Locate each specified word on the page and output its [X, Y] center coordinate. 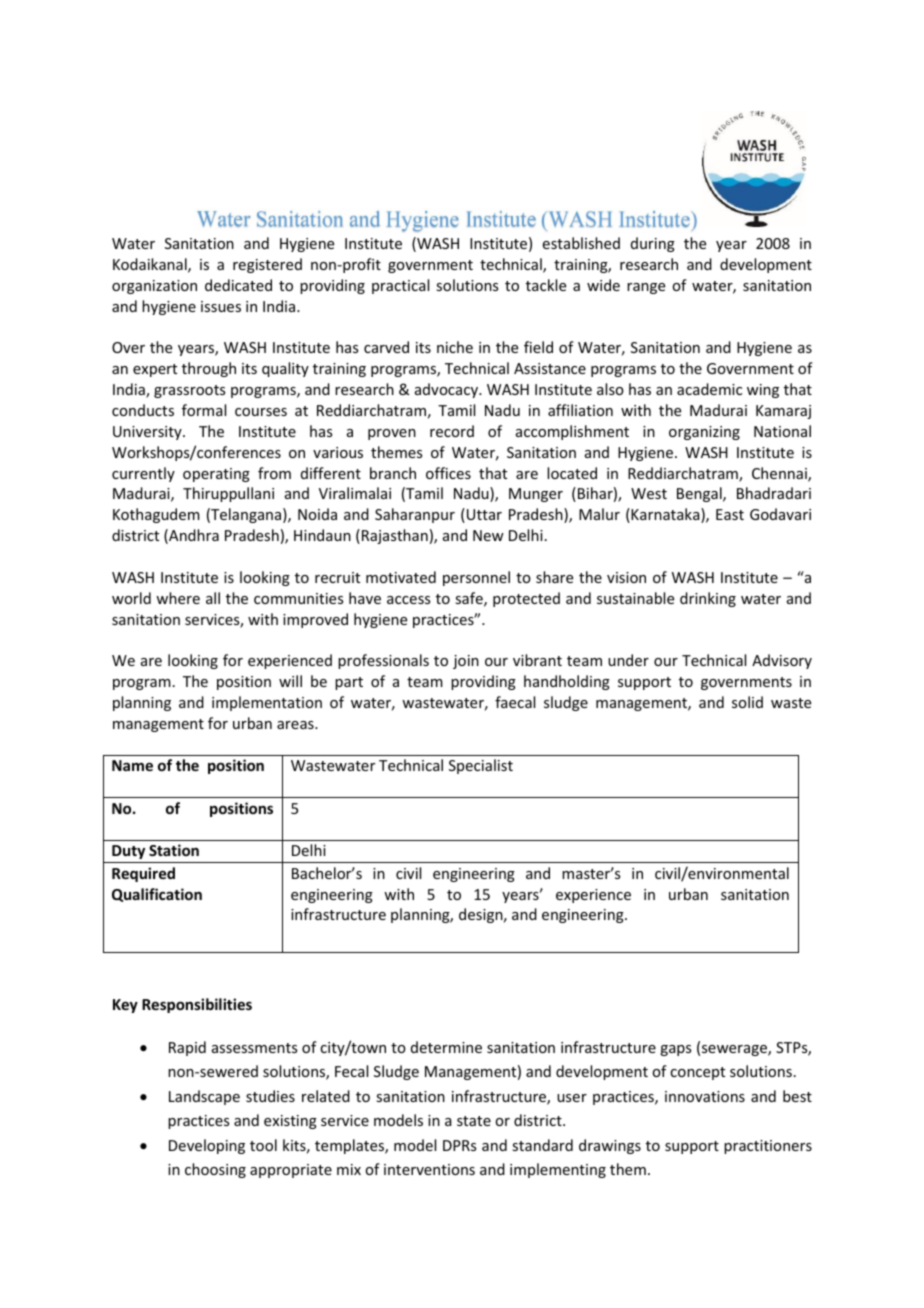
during [653, 244]
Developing [207, 1146]
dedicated [238, 285]
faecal [515, 702]
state [474, 1121]
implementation [267, 703]
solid [747, 702]
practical [400, 286]
